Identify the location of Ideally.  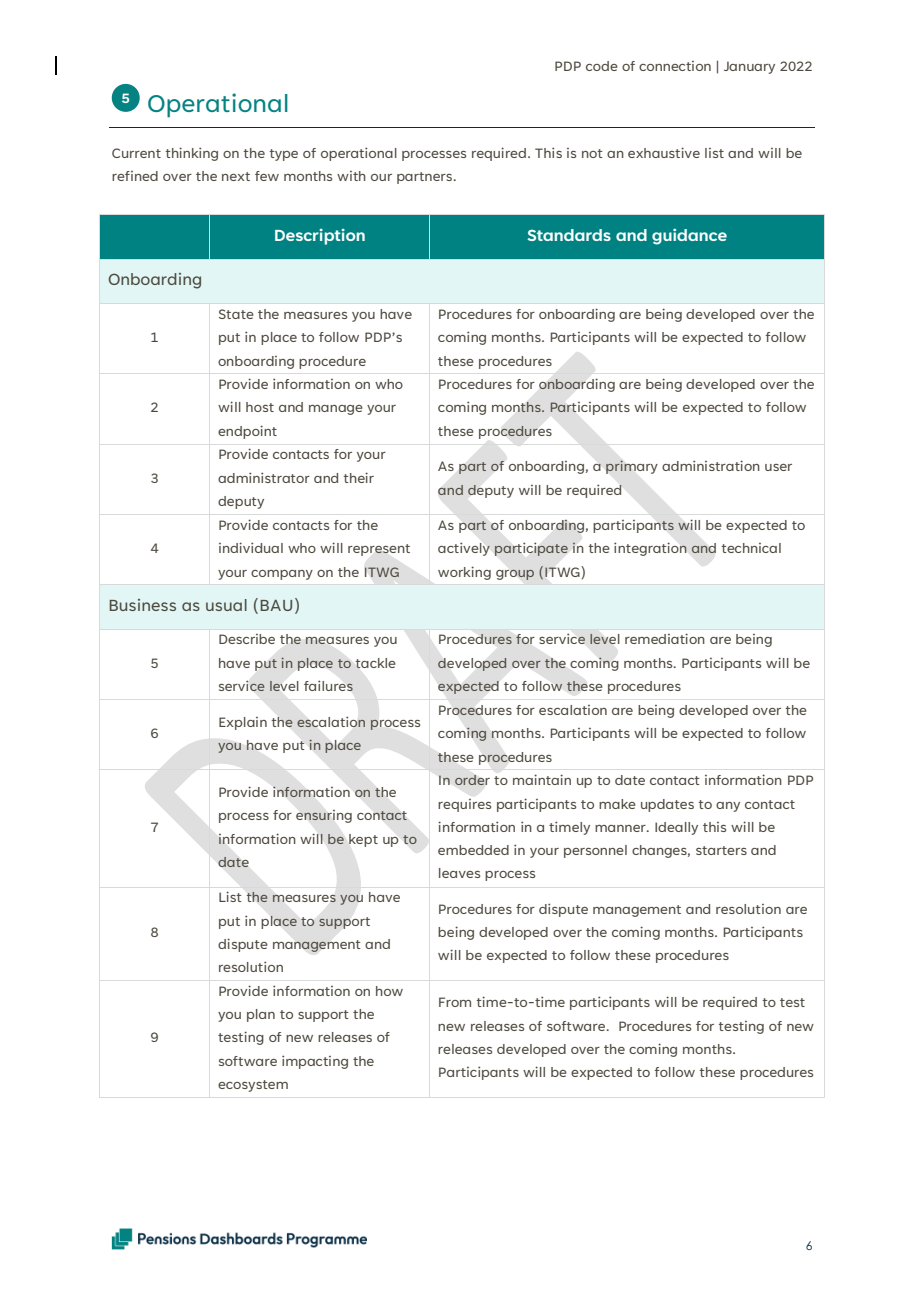
(676, 828).
